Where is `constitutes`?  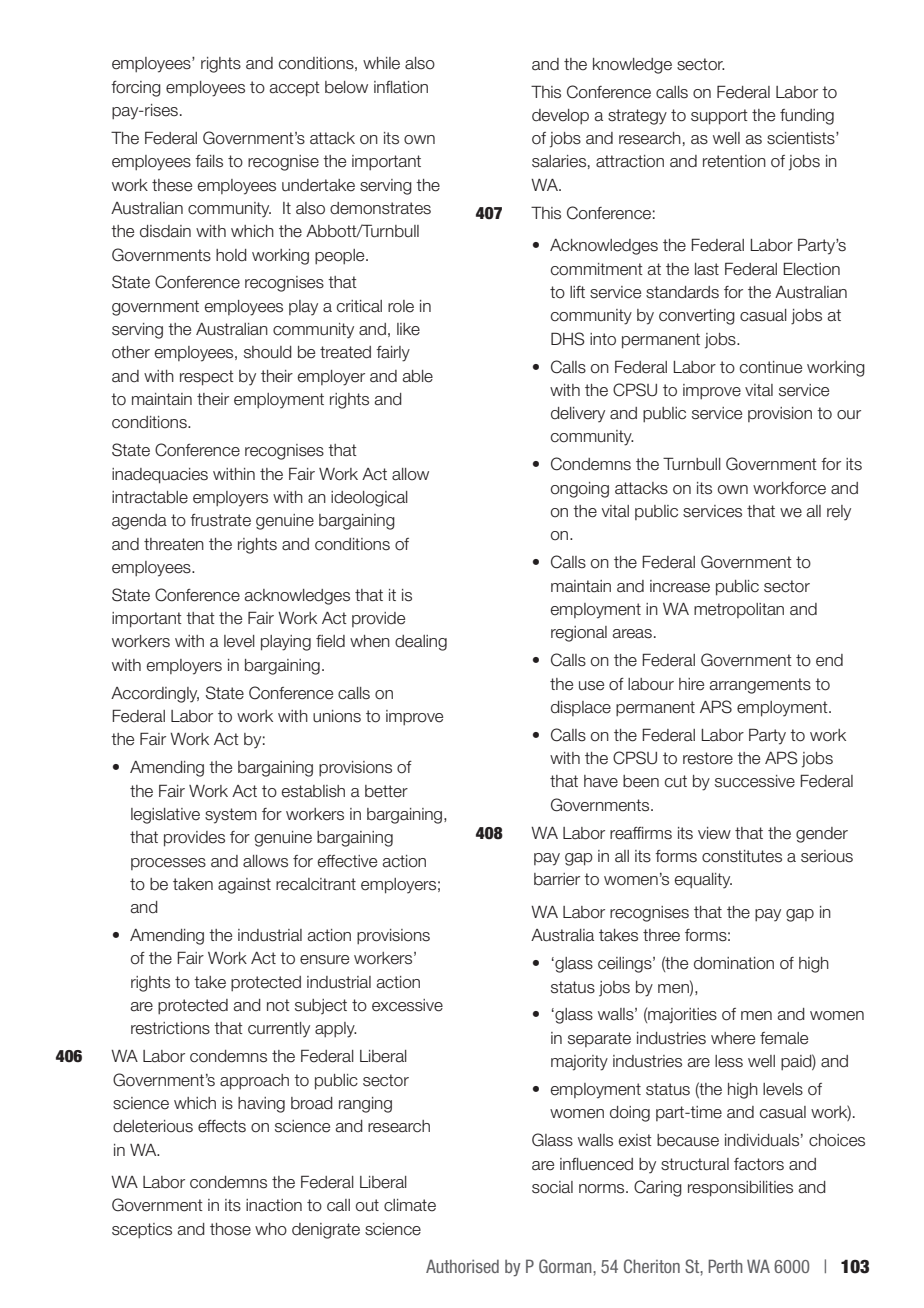
constitutes is located at coordinates (742, 856).
